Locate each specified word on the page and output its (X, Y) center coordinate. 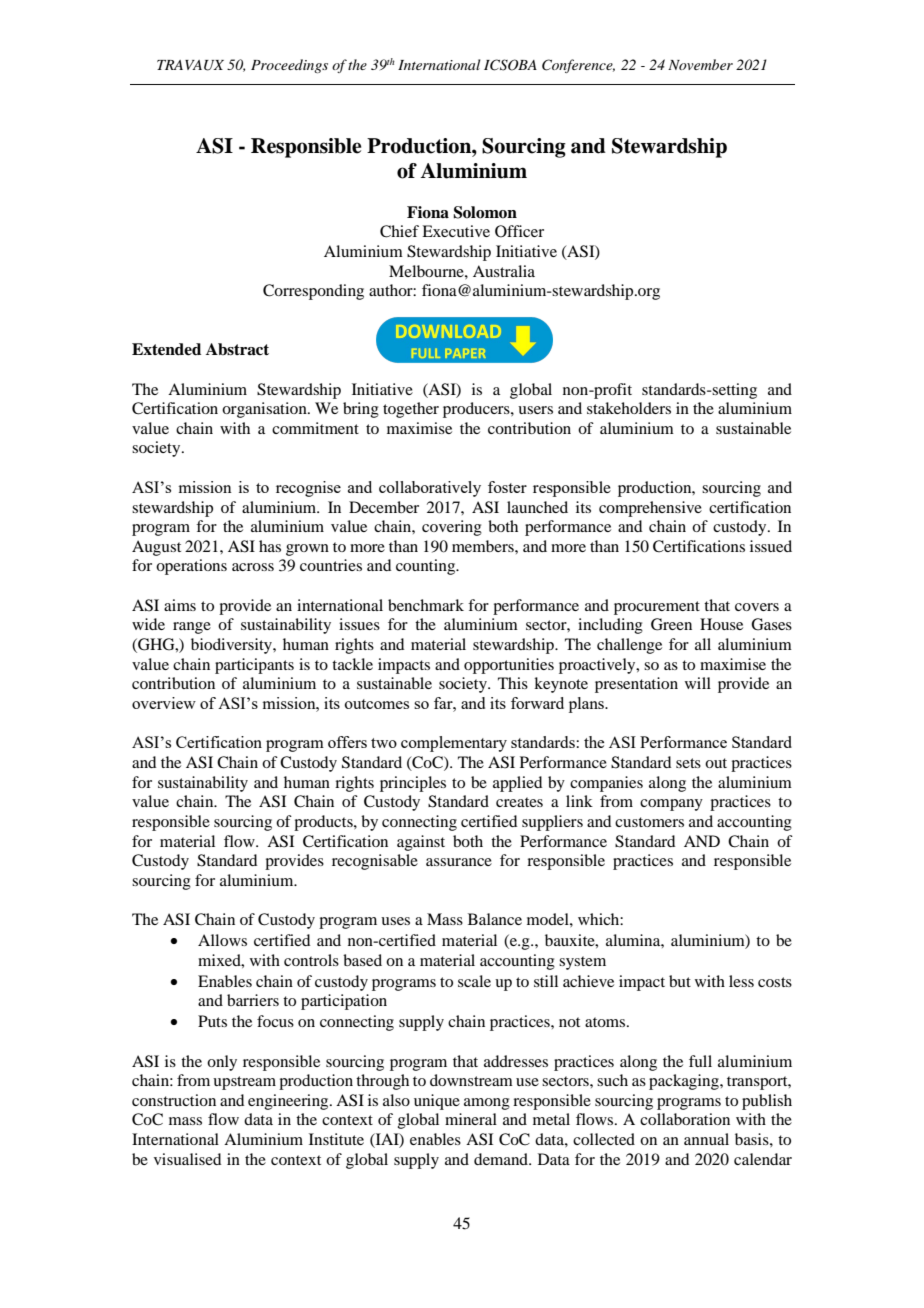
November (700, 64)
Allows (222, 940)
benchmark (426, 605)
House (721, 624)
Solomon (485, 212)
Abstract (237, 349)
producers (477, 410)
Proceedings (289, 66)
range (192, 628)
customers (649, 822)
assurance (459, 862)
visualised (187, 1159)
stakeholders (629, 408)
